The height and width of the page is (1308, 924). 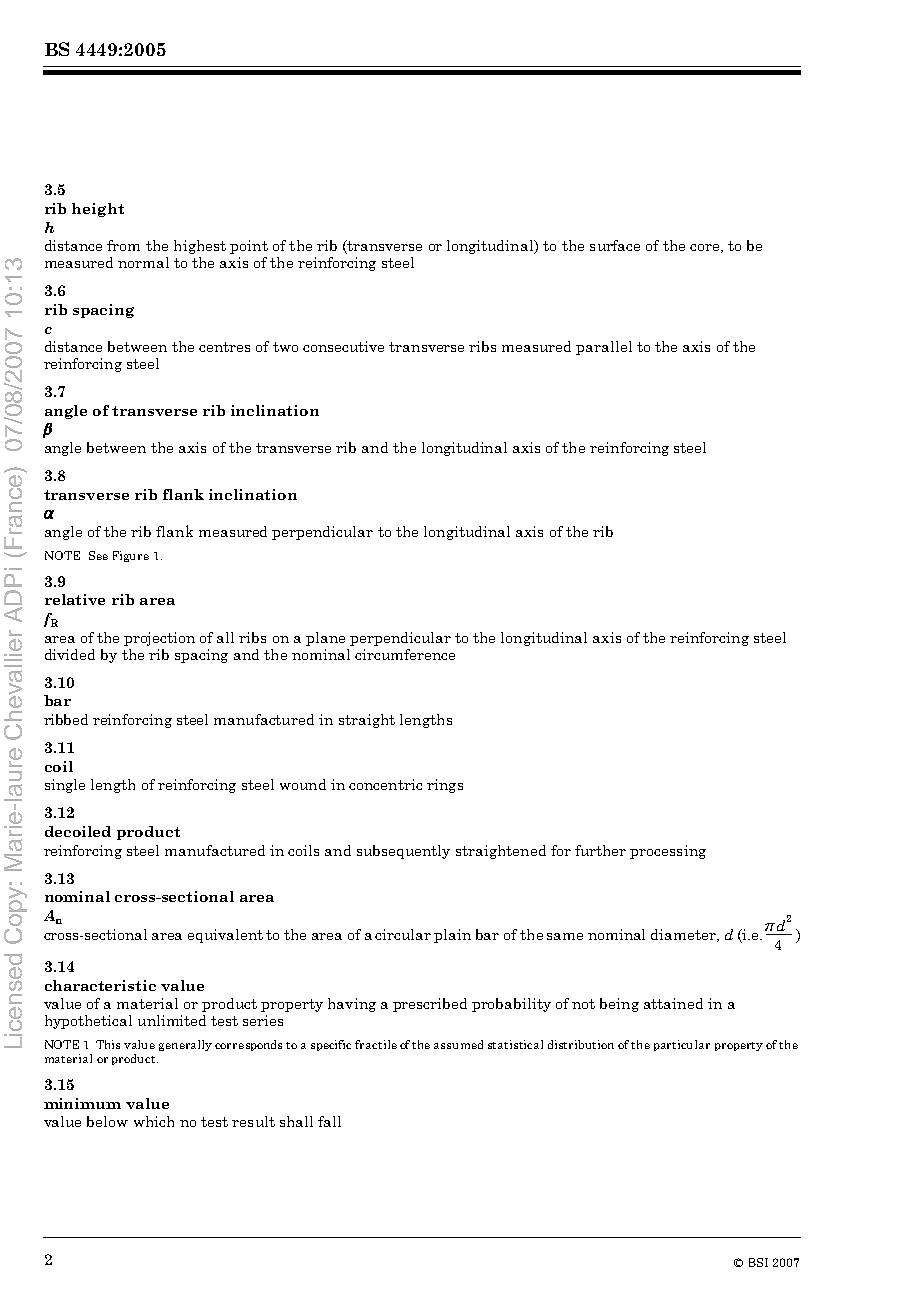 I want to click on processing, so click(x=668, y=852).
